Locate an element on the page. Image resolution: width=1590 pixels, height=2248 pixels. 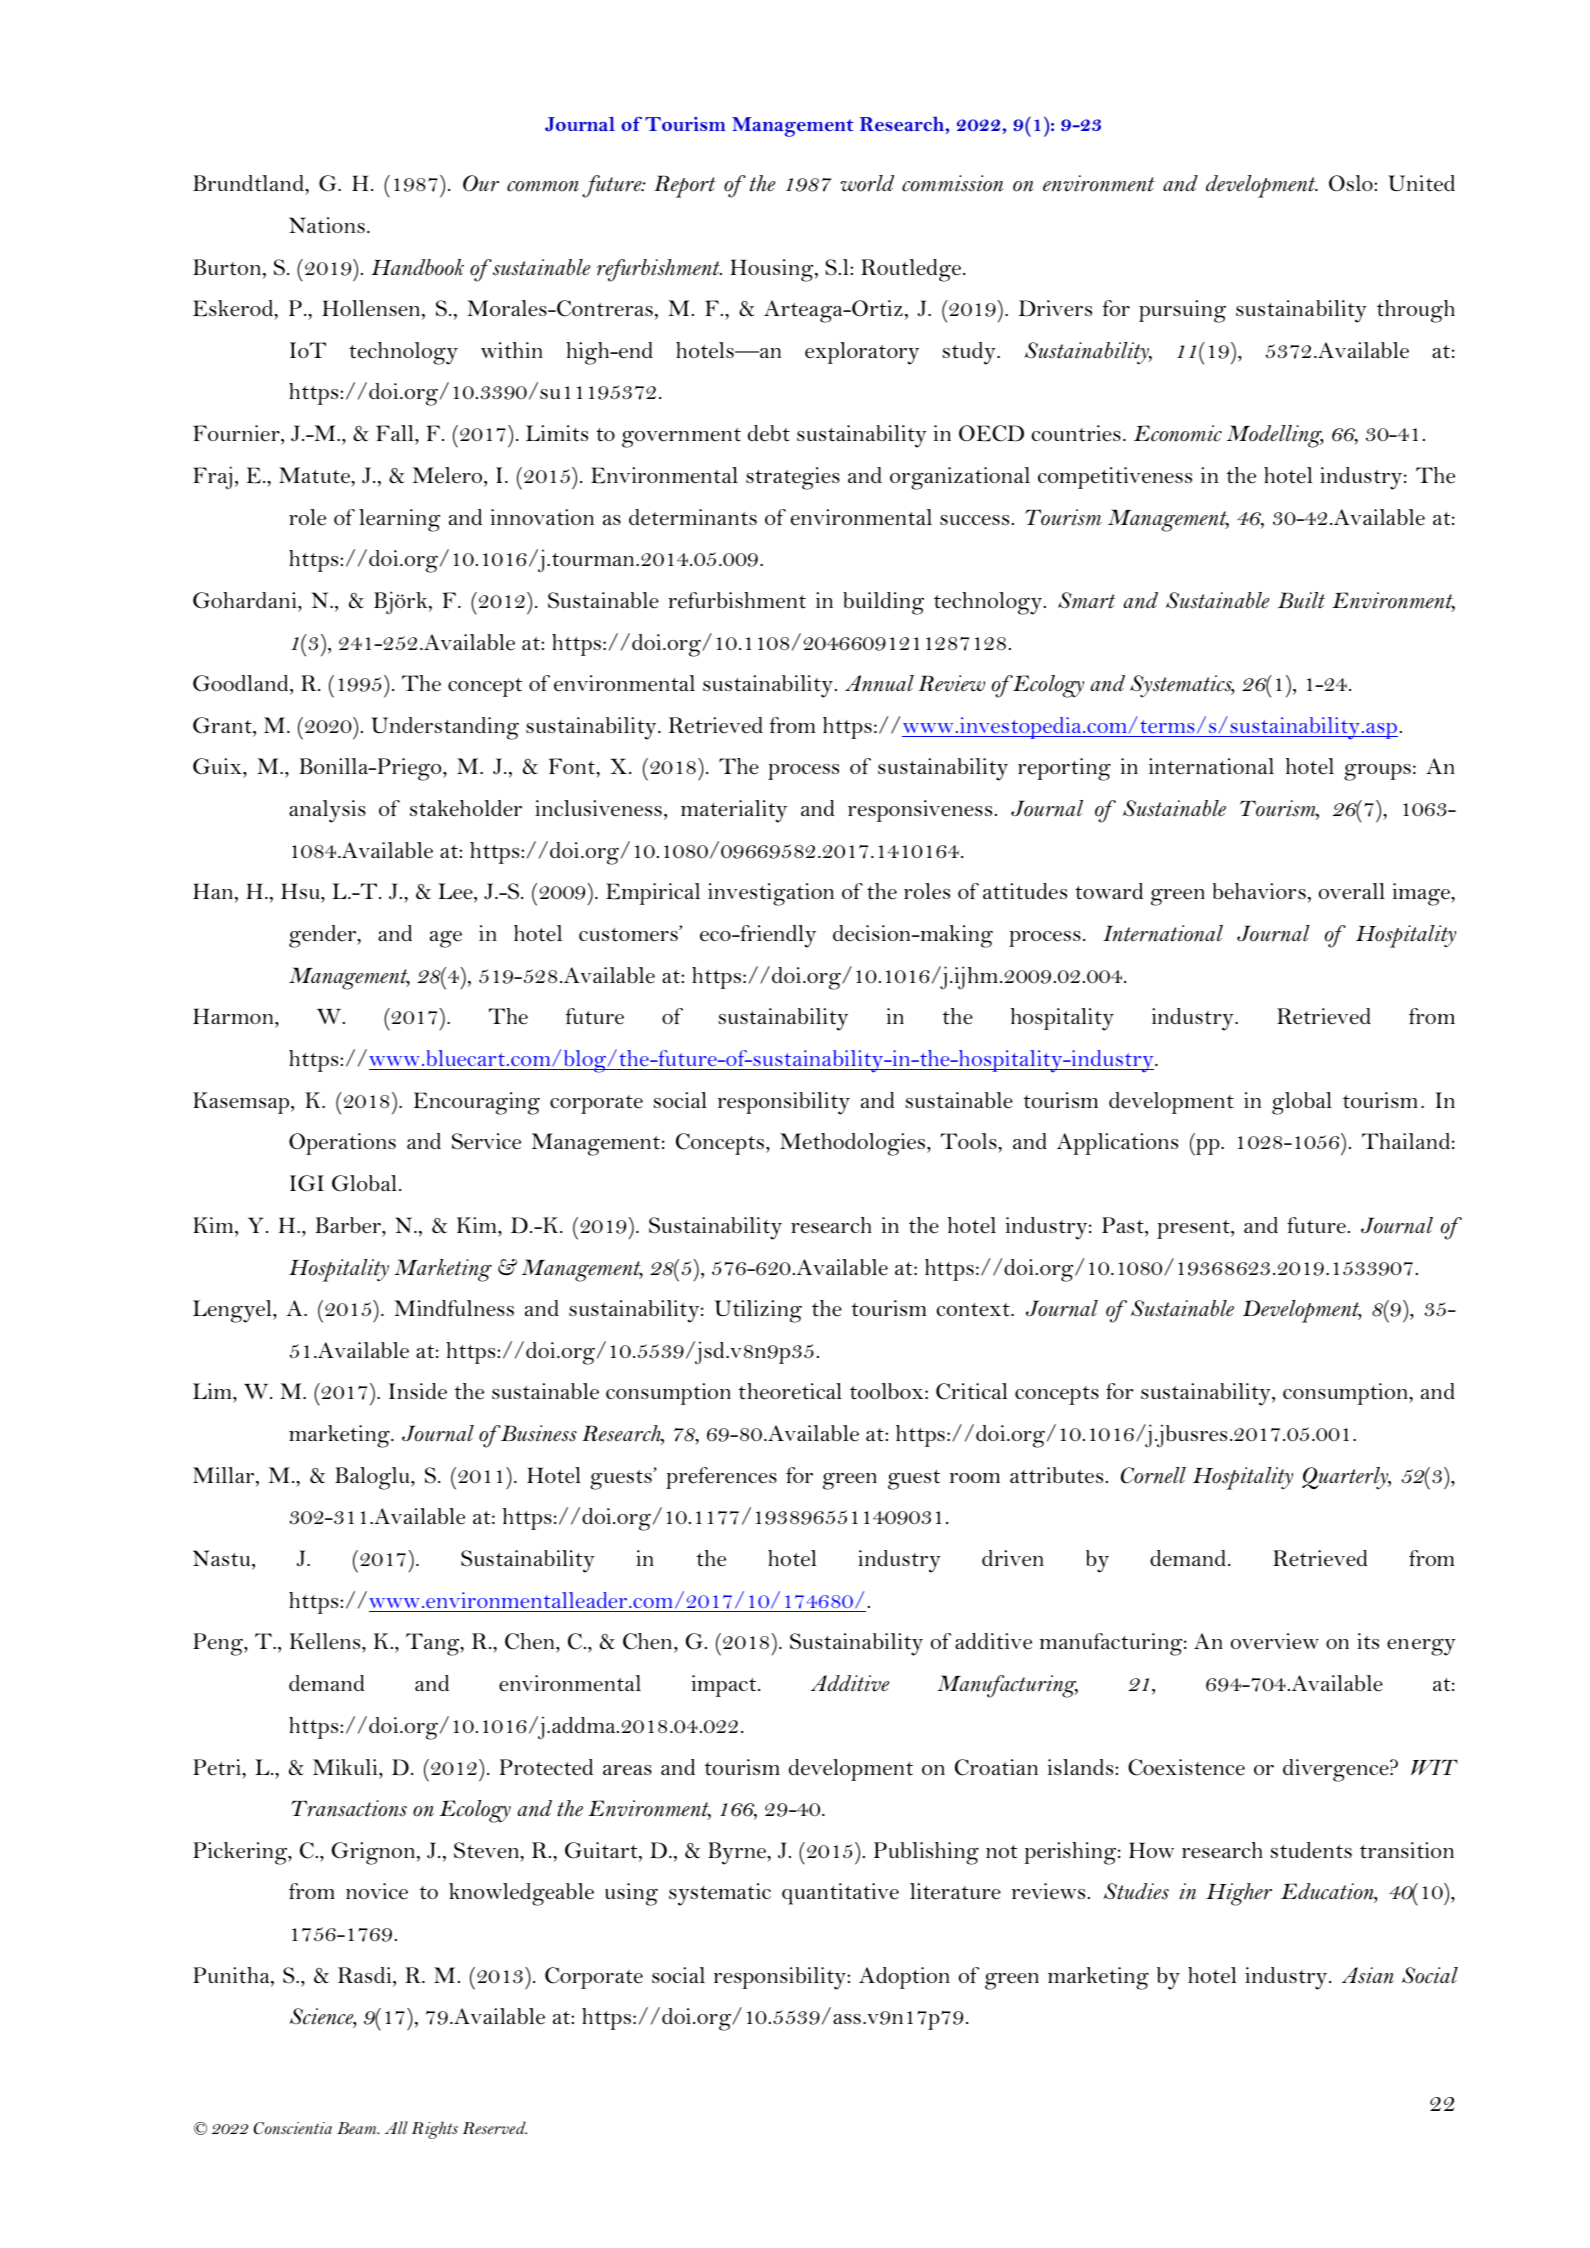
Quarterly is located at coordinates (1346, 1478).
